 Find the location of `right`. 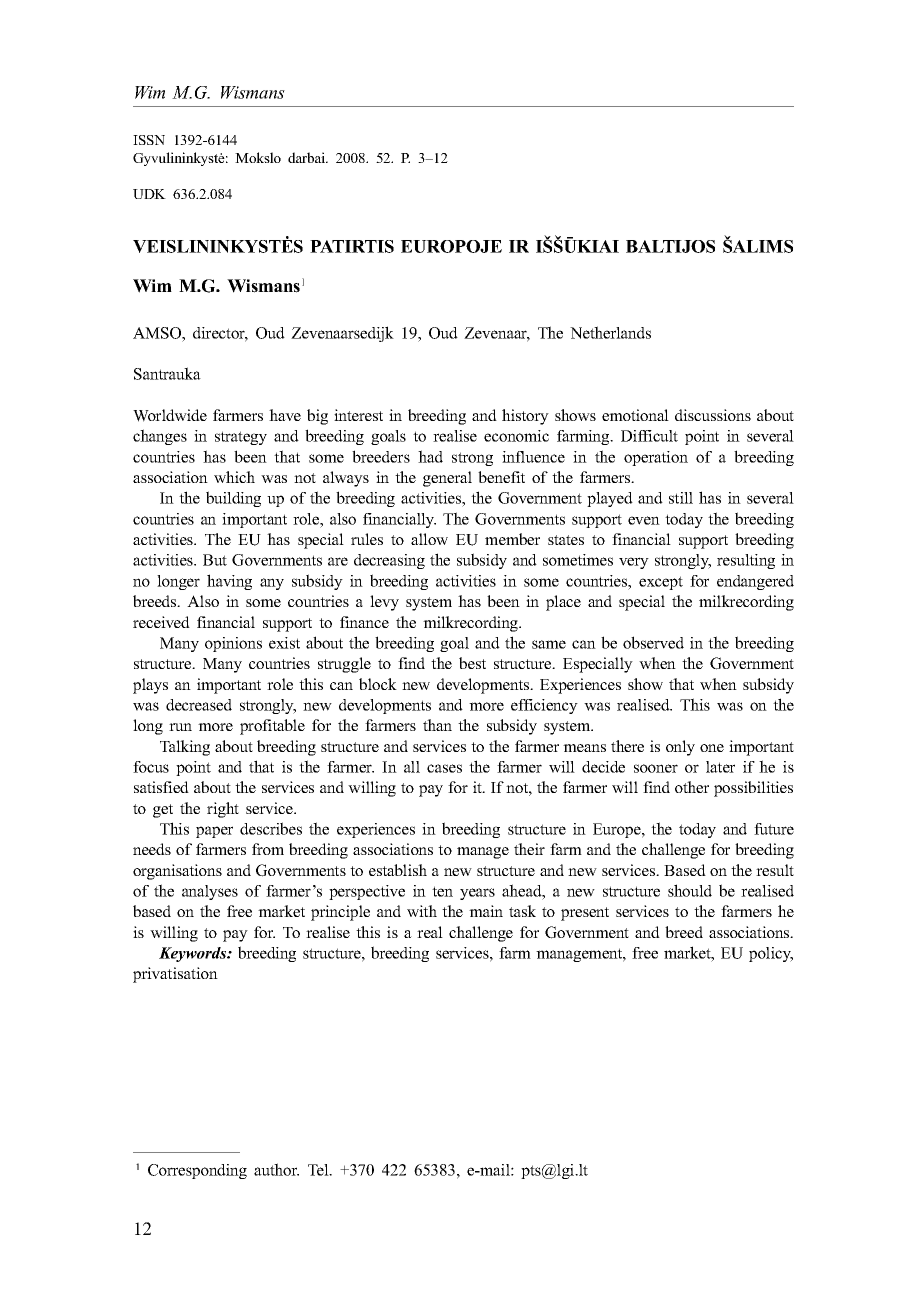

right is located at coordinates (223, 810).
